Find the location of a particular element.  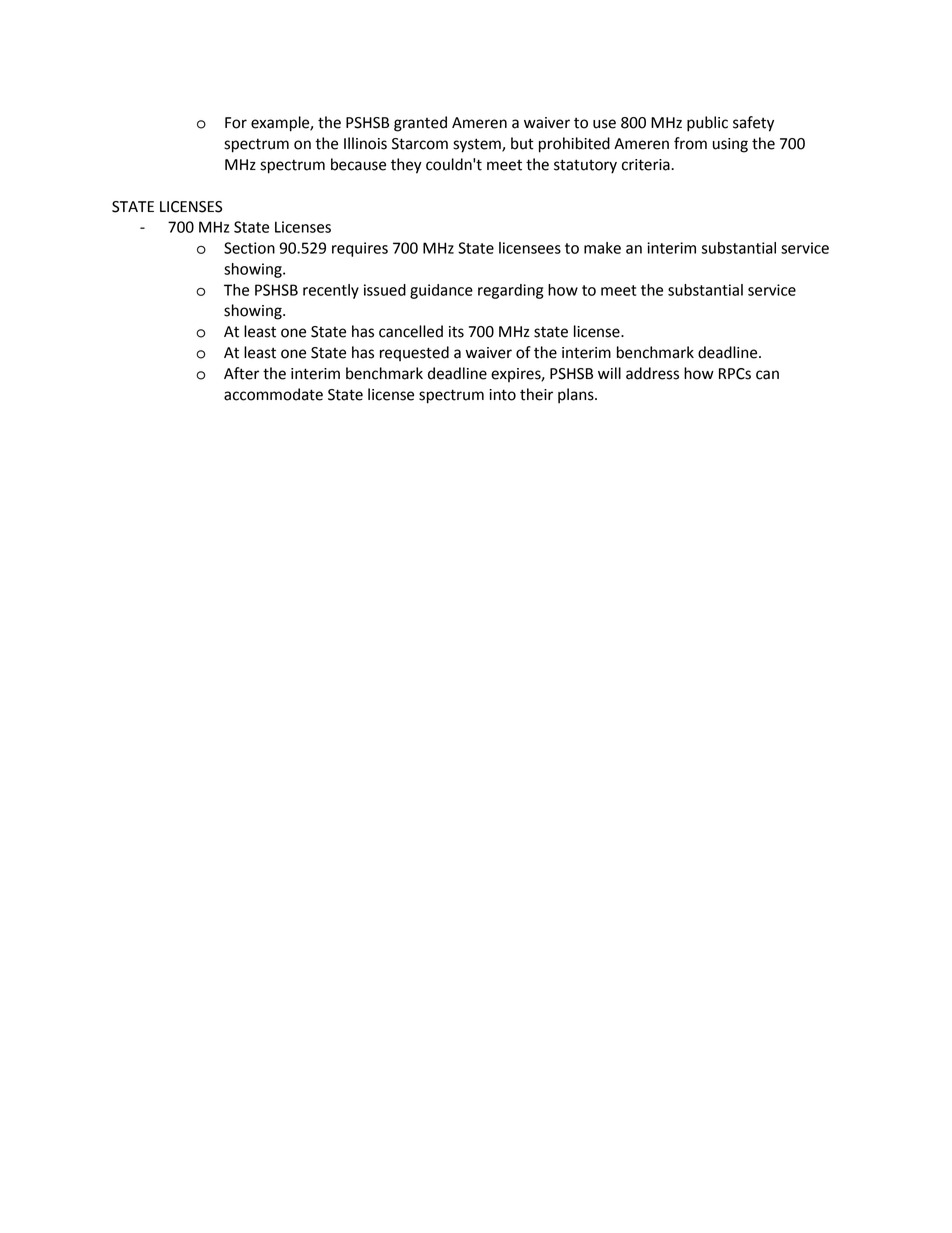

its is located at coordinates (456, 332).
